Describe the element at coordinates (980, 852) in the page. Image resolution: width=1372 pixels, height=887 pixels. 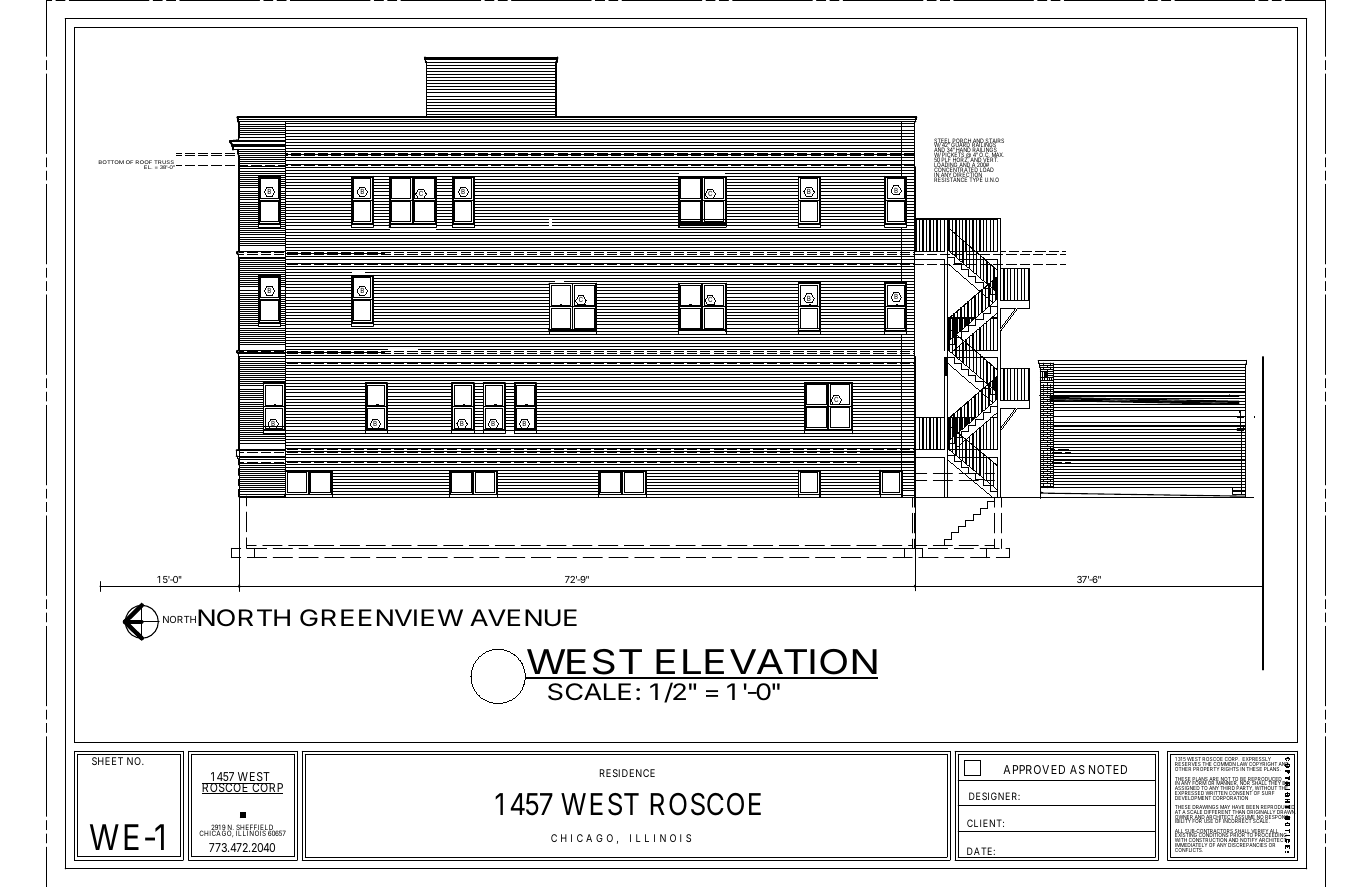
I see `DATE` at that location.
